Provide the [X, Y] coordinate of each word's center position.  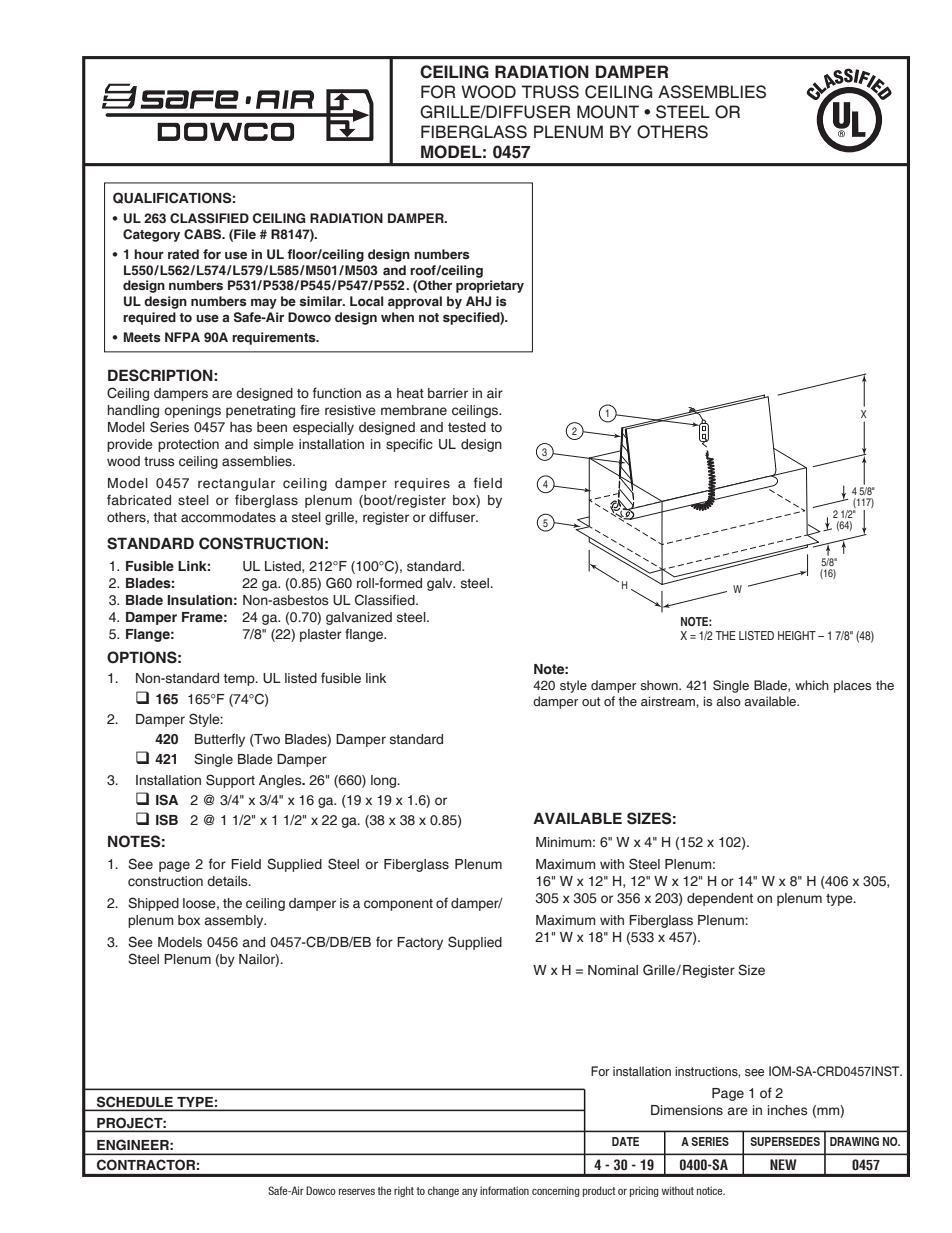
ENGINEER [134, 1145]
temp [240, 680]
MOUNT [608, 112]
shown [660, 685]
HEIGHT [797, 635]
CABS [204, 234]
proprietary [490, 286]
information [504, 1190]
